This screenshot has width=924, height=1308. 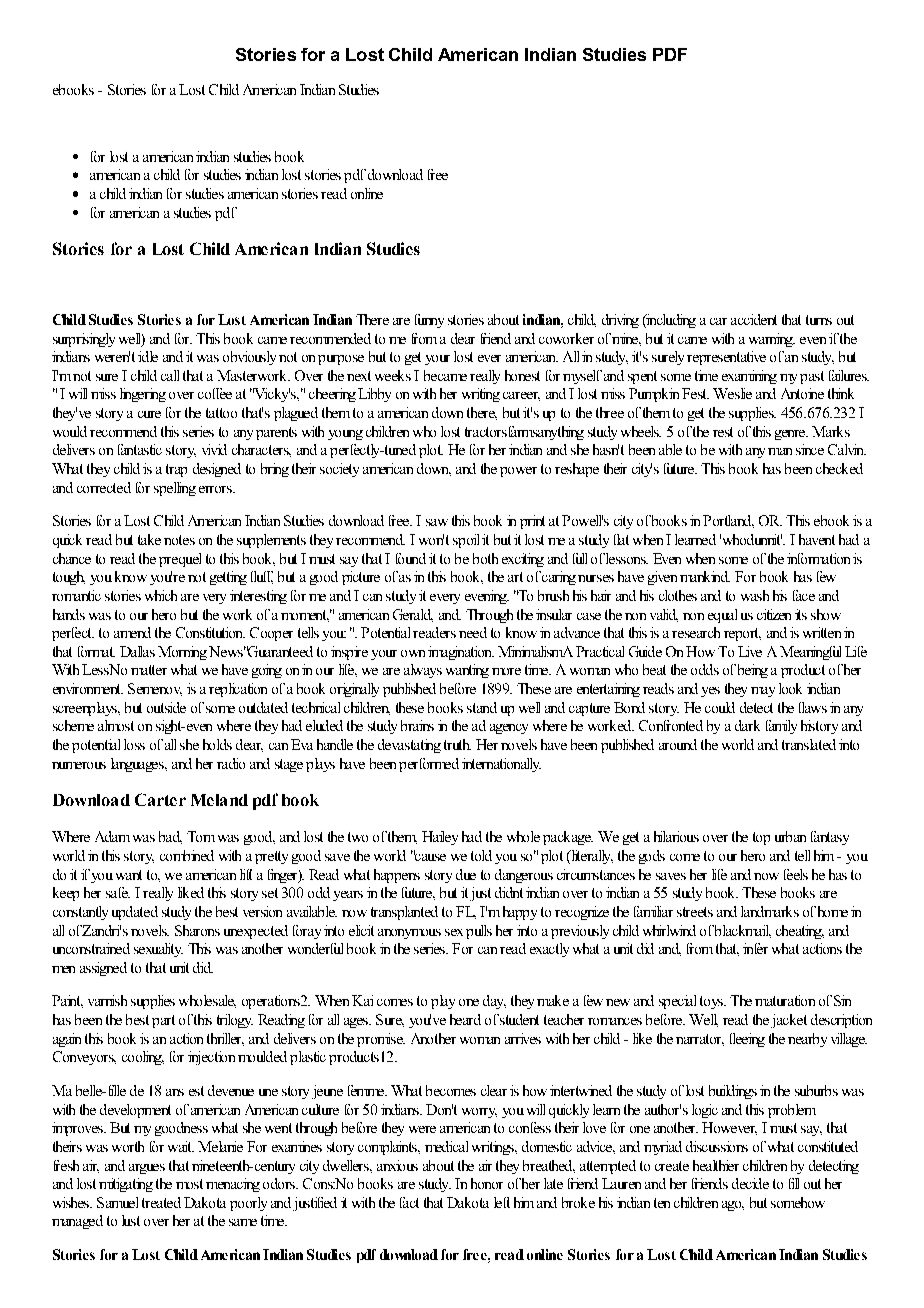 What do you see at coordinates (143, 395) in the screenshot?
I see `lingering` at bounding box center [143, 395].
